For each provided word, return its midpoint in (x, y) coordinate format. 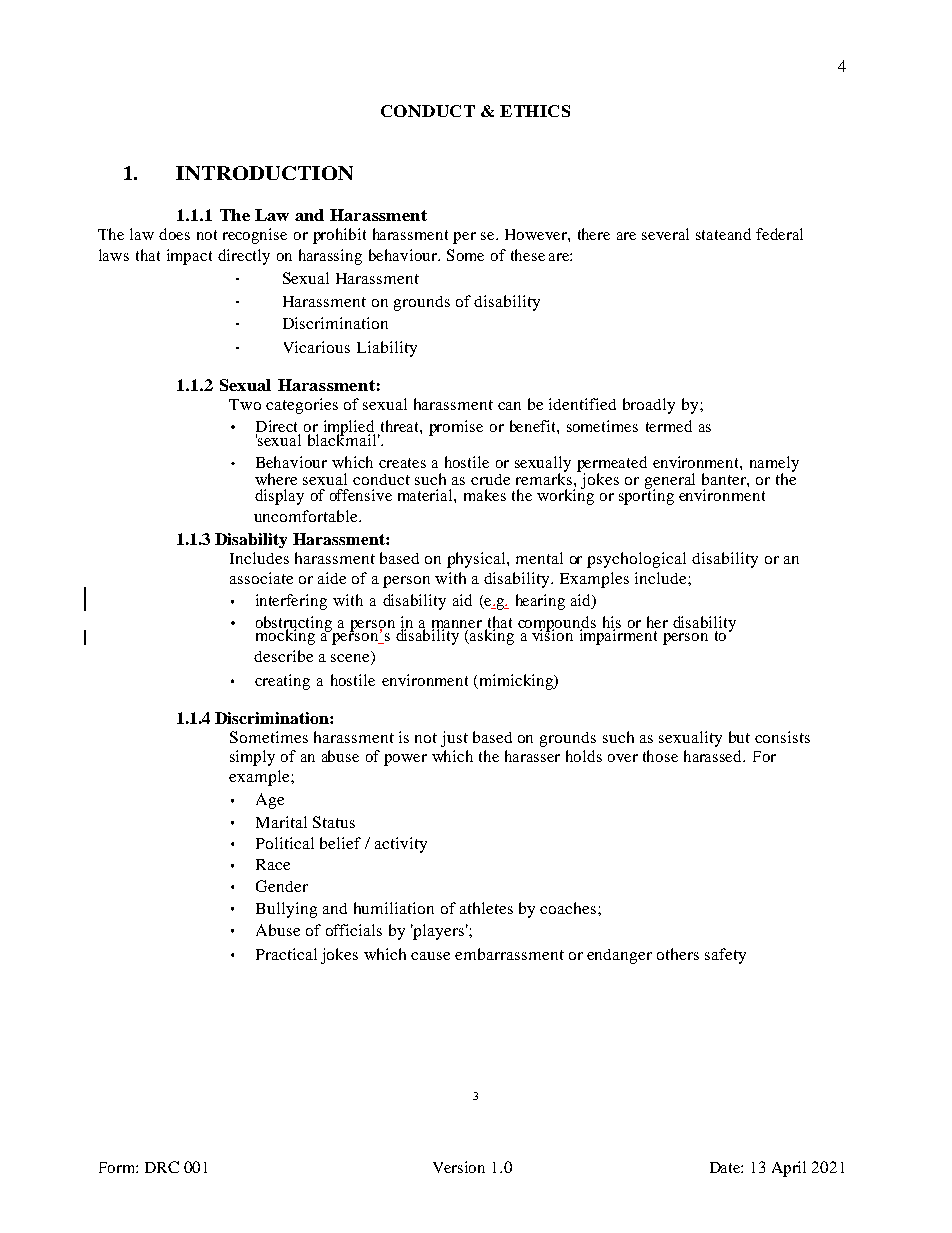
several (665, 234)
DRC (162, 1167)
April (789, 1169)
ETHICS (535, 111)
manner (457, 625)
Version (459, 1167)
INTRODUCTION (264, 173)
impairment (618, 636)
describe (283, 656)
